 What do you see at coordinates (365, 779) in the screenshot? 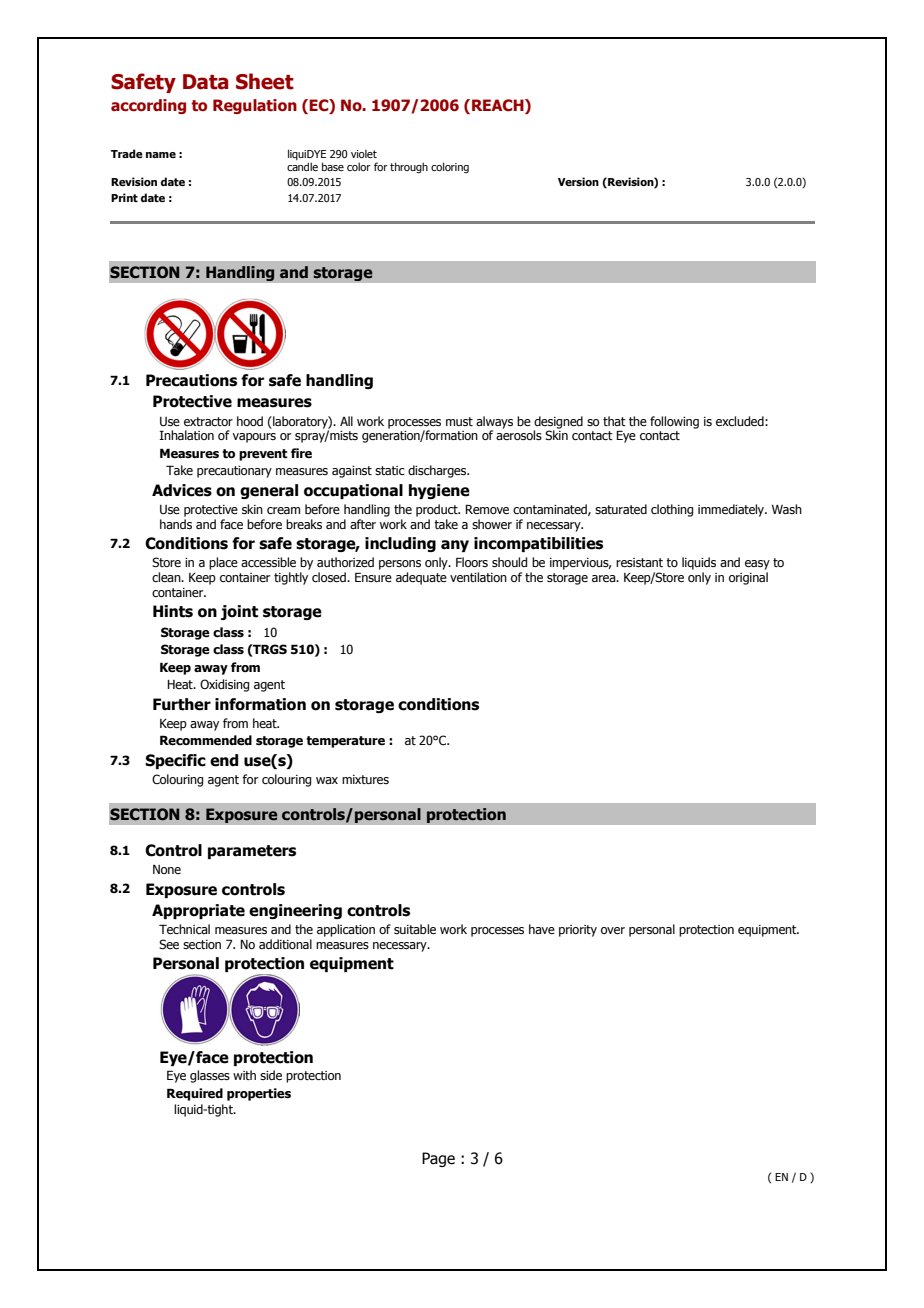
I see `mixtures` at bounding box center [365, 779].
